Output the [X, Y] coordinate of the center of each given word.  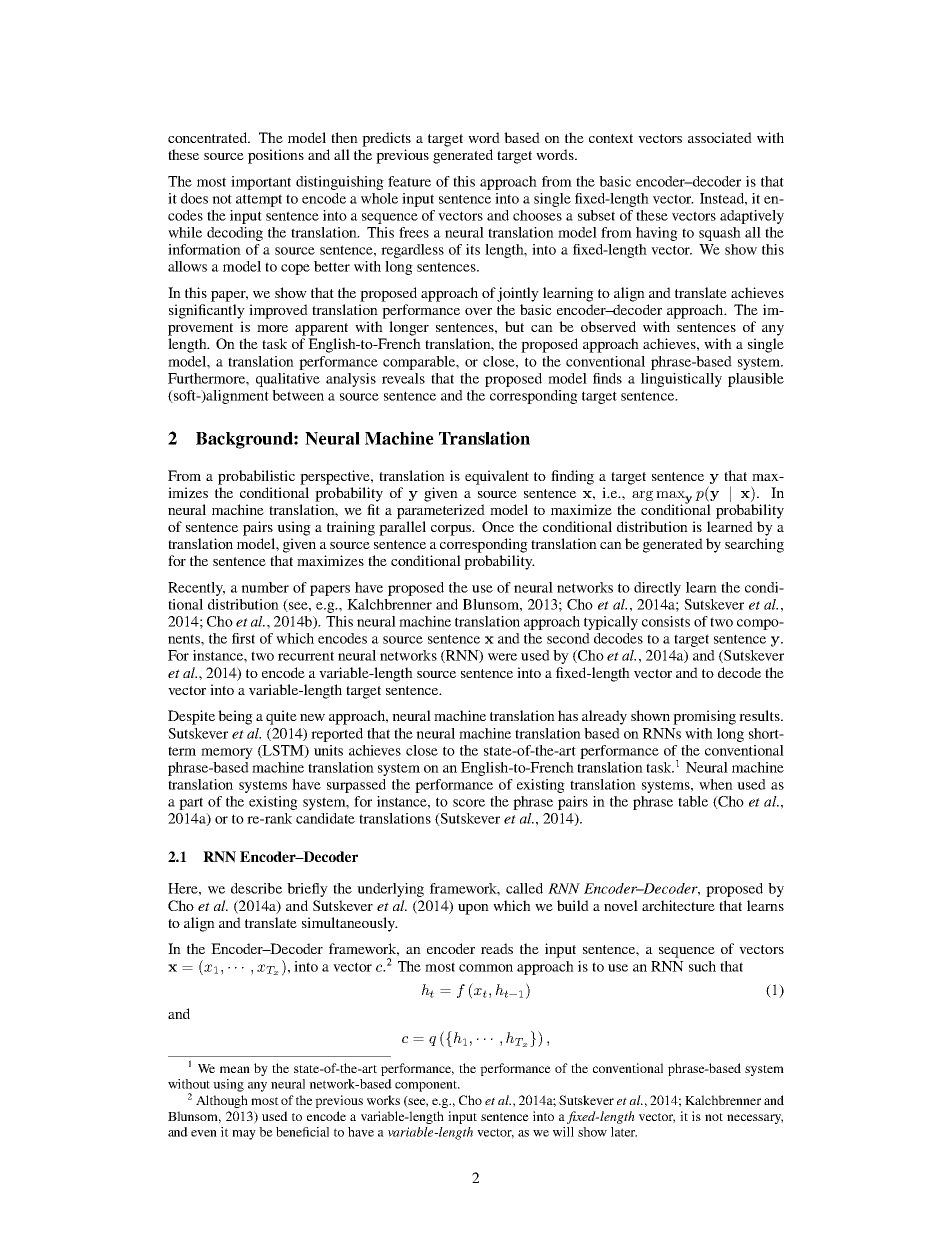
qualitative [288, 380]
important [261, 183]
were [502, 657]
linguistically [681, 380]
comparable [420, 363]
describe [256, 888]
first [243, 638]
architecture [678, 905]
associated [720, 137]
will [563, 1132]
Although [222, 1101]
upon [473, 909]
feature [409, 181]
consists [666, 621]
